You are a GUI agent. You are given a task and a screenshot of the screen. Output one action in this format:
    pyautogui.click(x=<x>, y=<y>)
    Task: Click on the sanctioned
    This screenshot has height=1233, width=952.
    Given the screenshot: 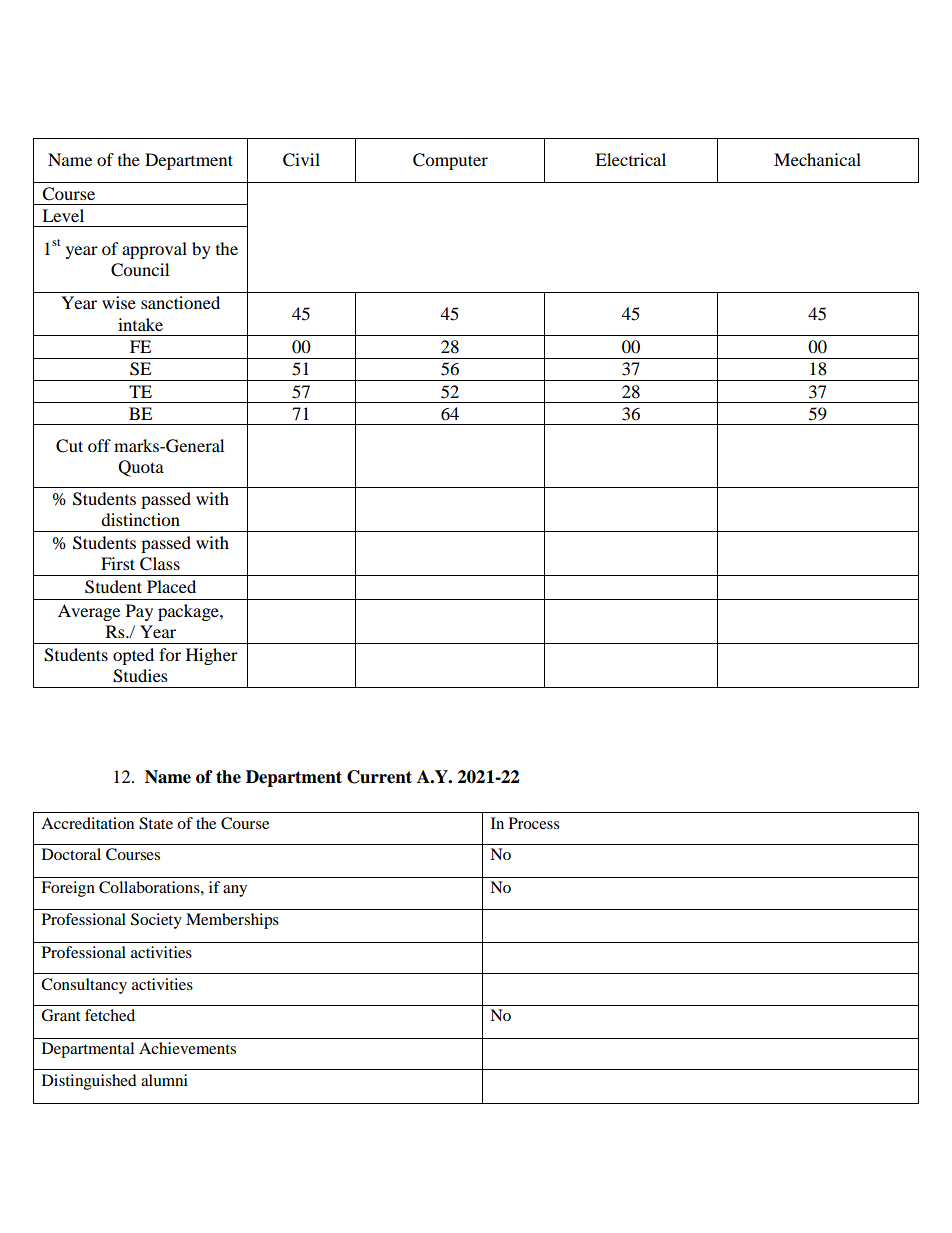 What is the action you would take?
    pyautogui.click(x=180, y=302)
